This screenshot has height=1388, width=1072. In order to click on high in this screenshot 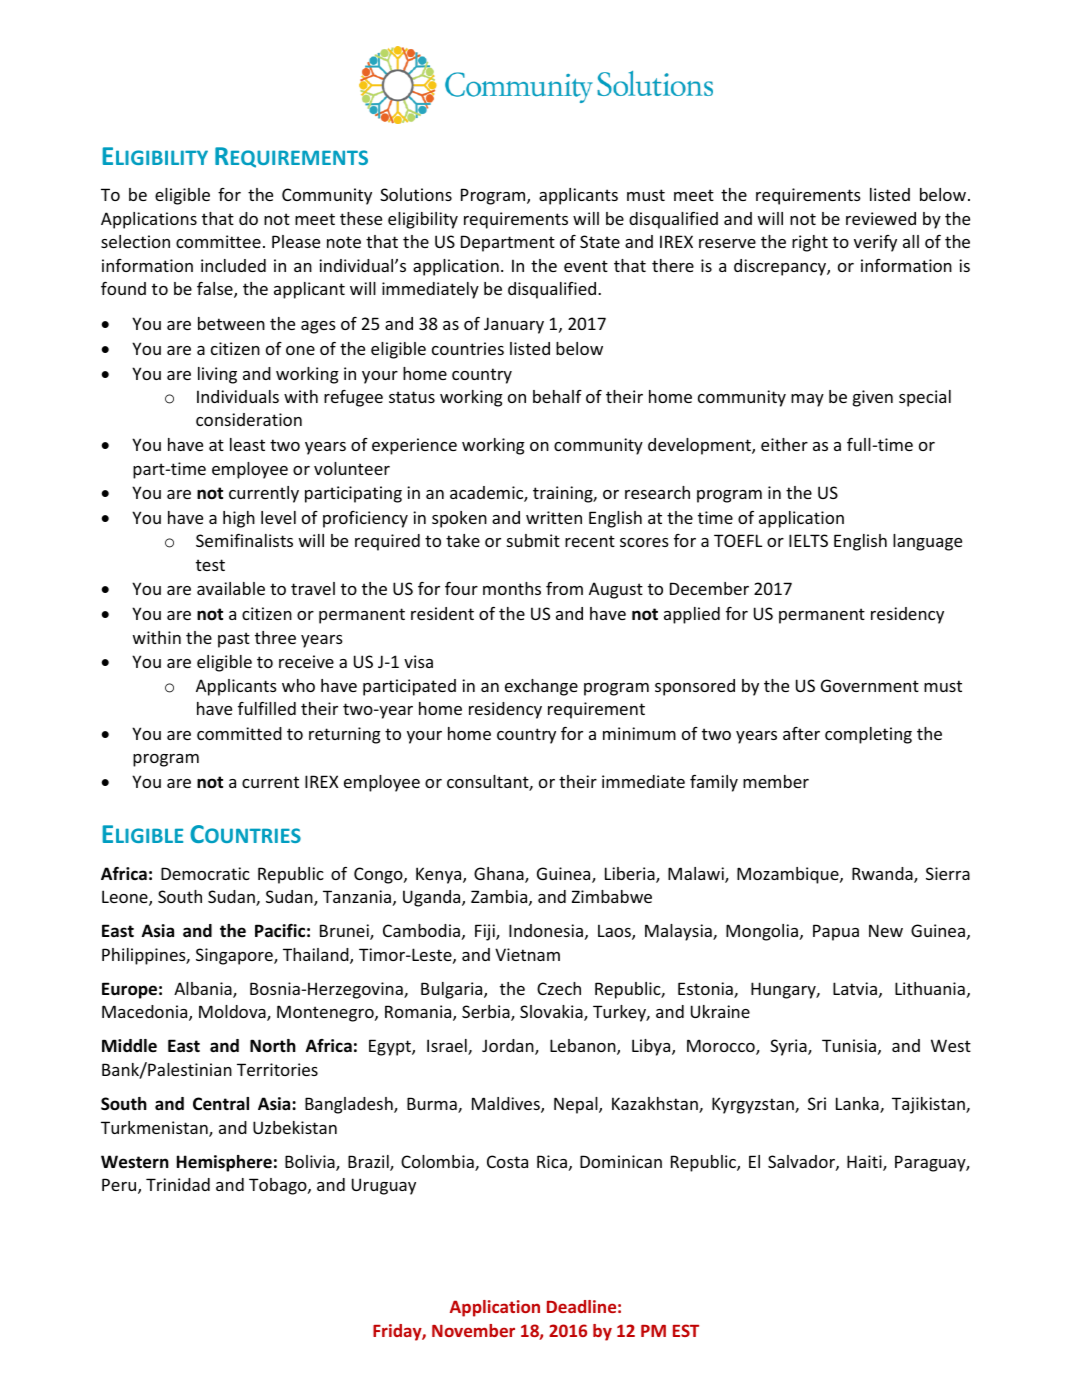, I will do `click(239, 519)`.
